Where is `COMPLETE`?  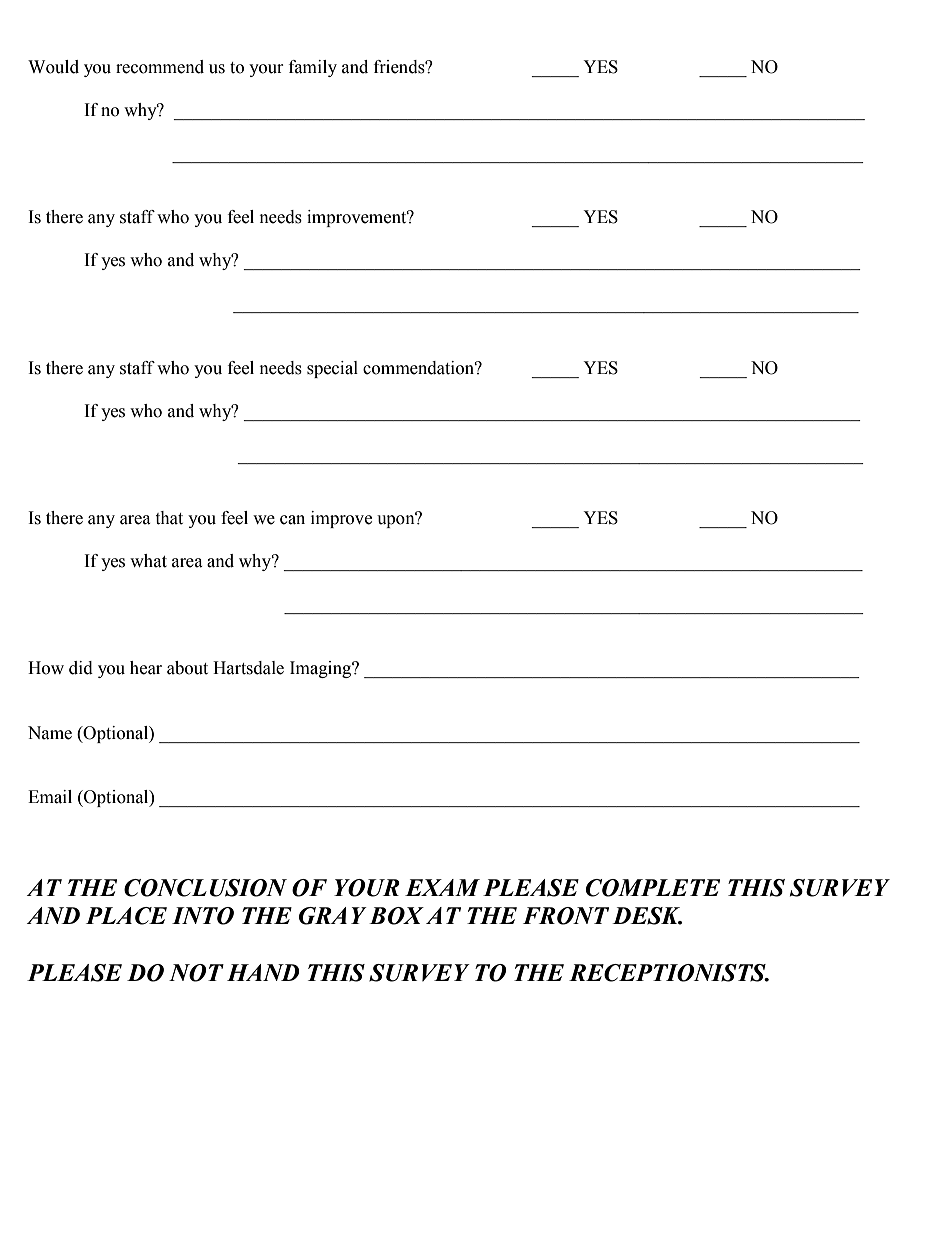 COMPLETE is located at coordinates (653, 888).
